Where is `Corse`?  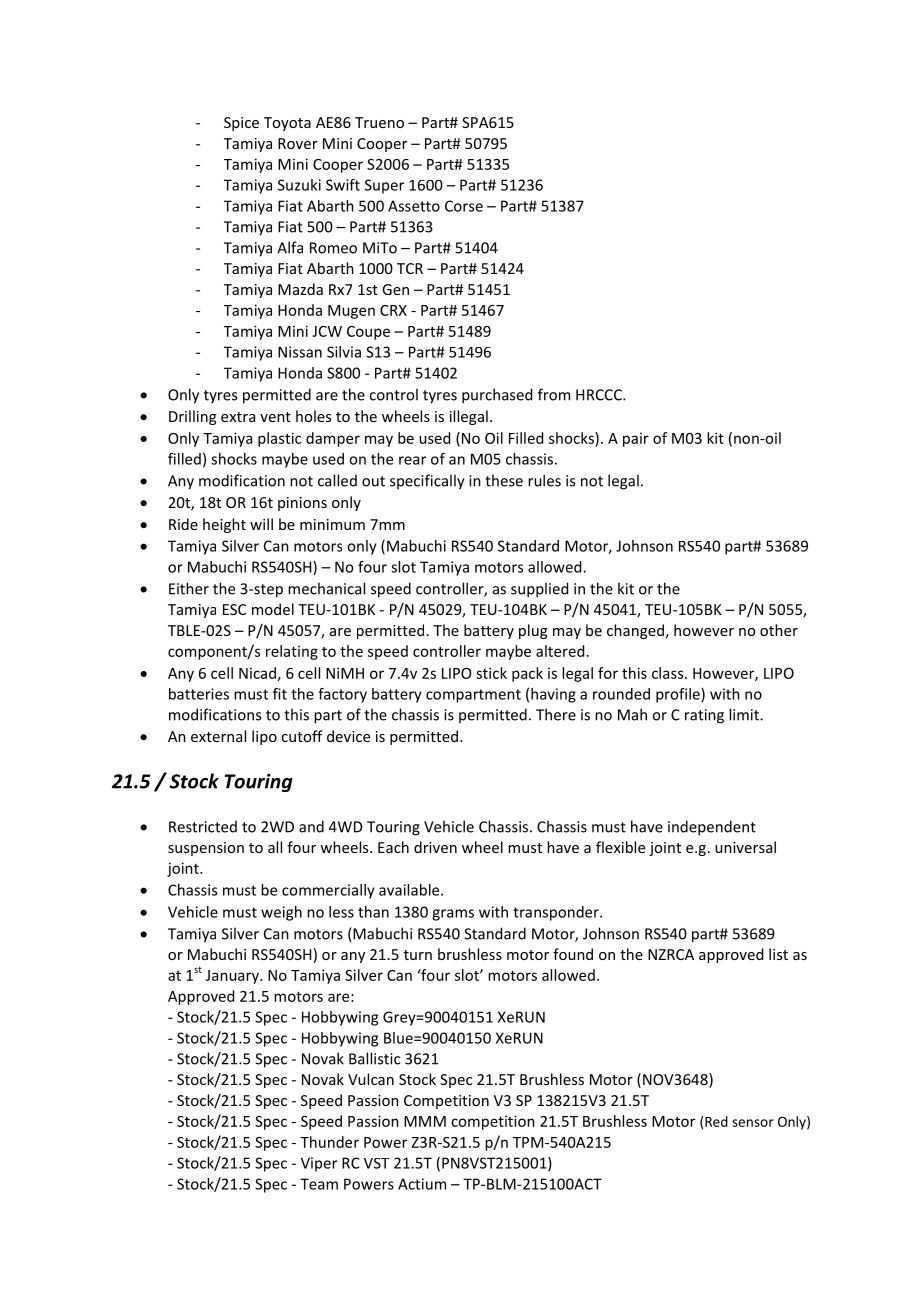 Corse is located at coordinates (464, 206).
